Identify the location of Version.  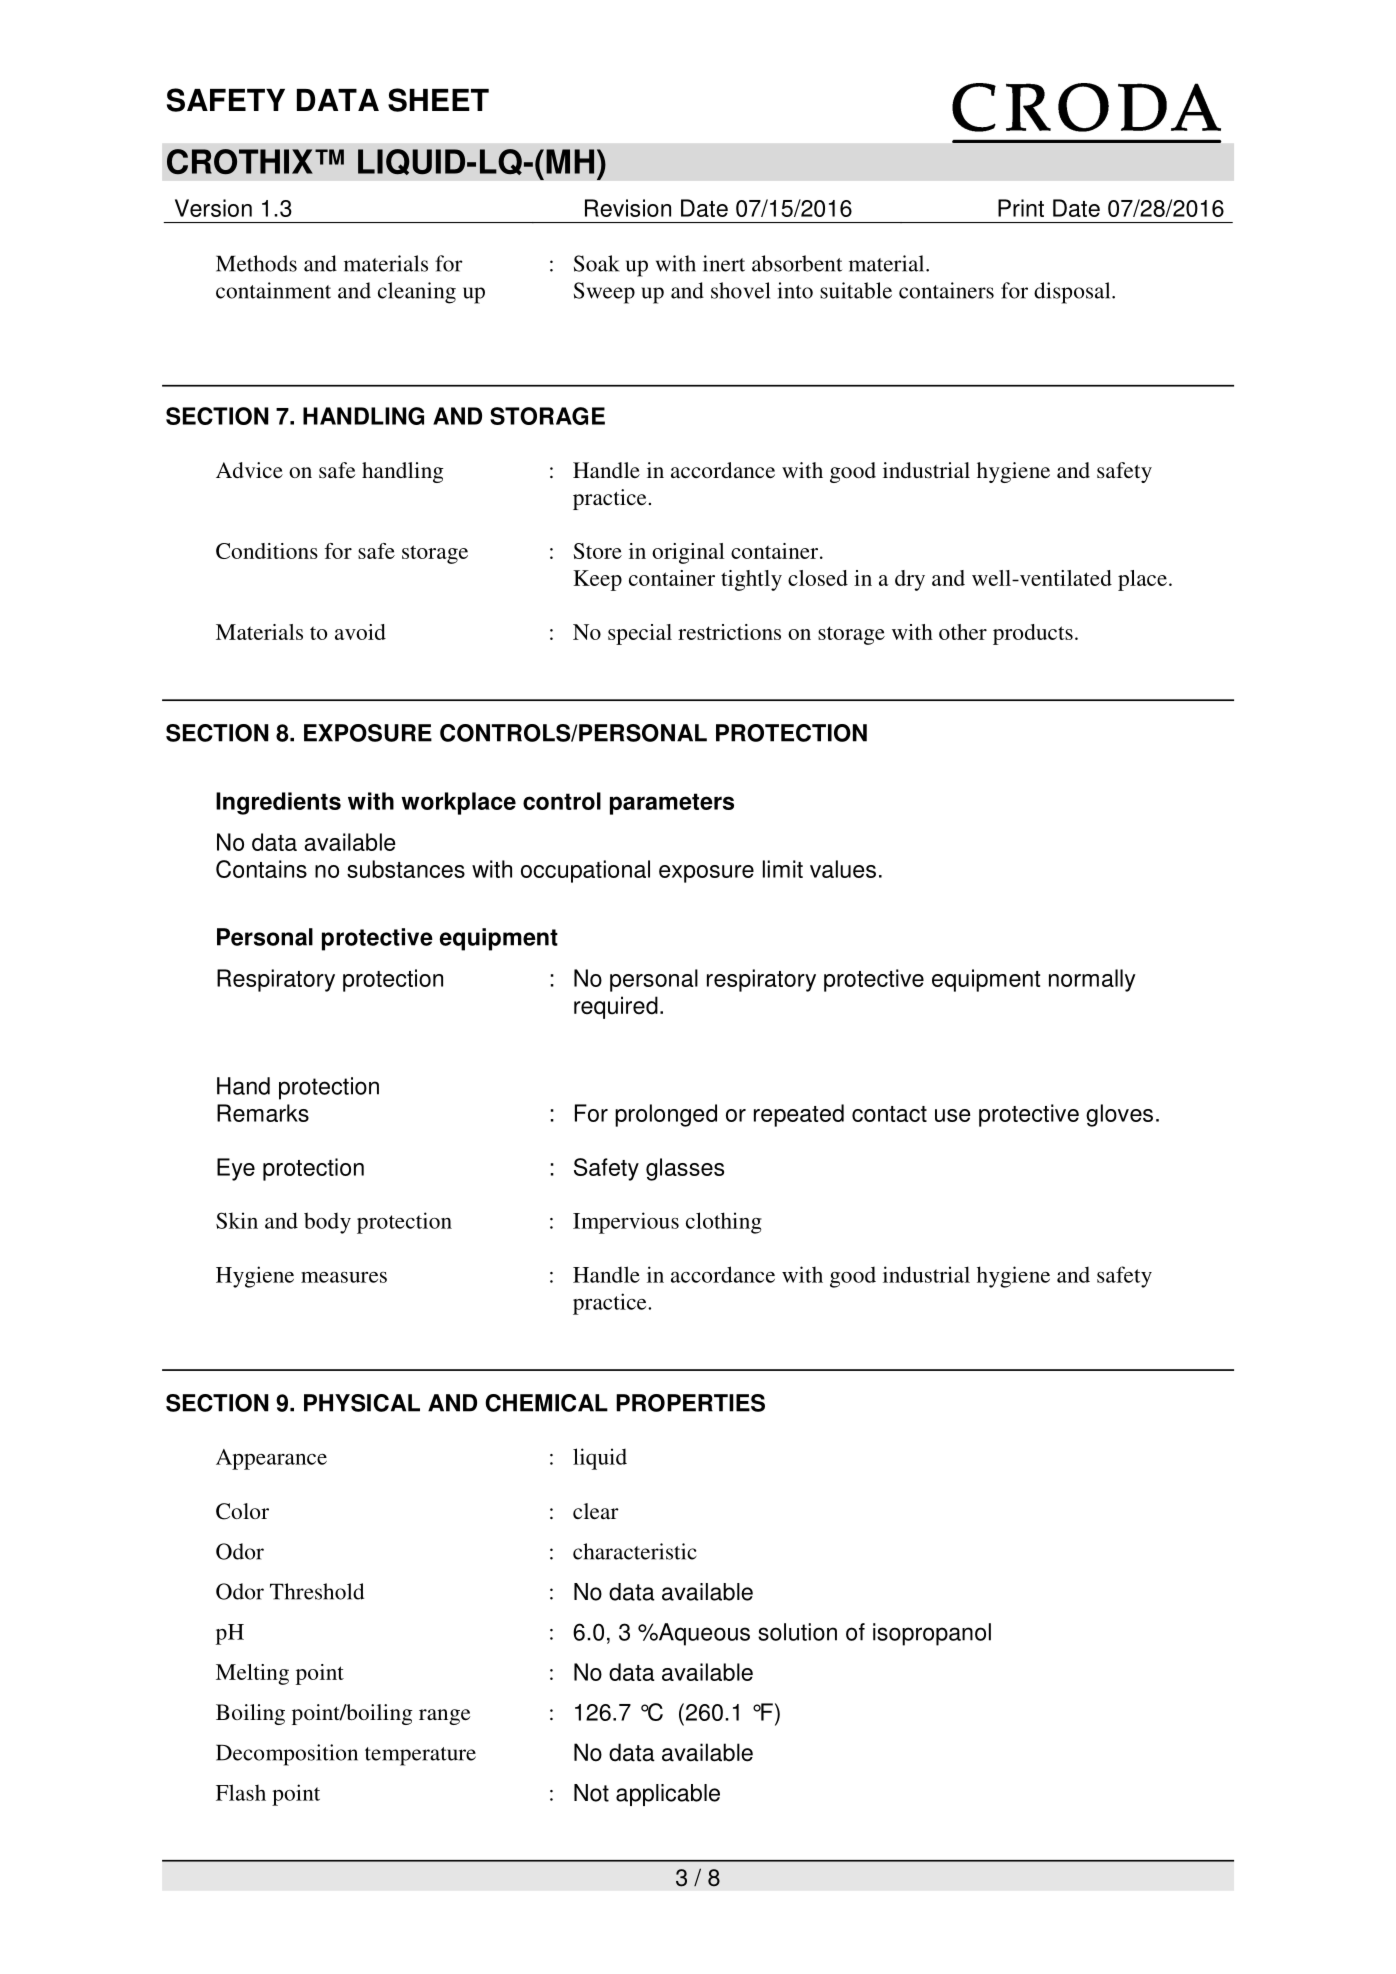
(213, 208).
